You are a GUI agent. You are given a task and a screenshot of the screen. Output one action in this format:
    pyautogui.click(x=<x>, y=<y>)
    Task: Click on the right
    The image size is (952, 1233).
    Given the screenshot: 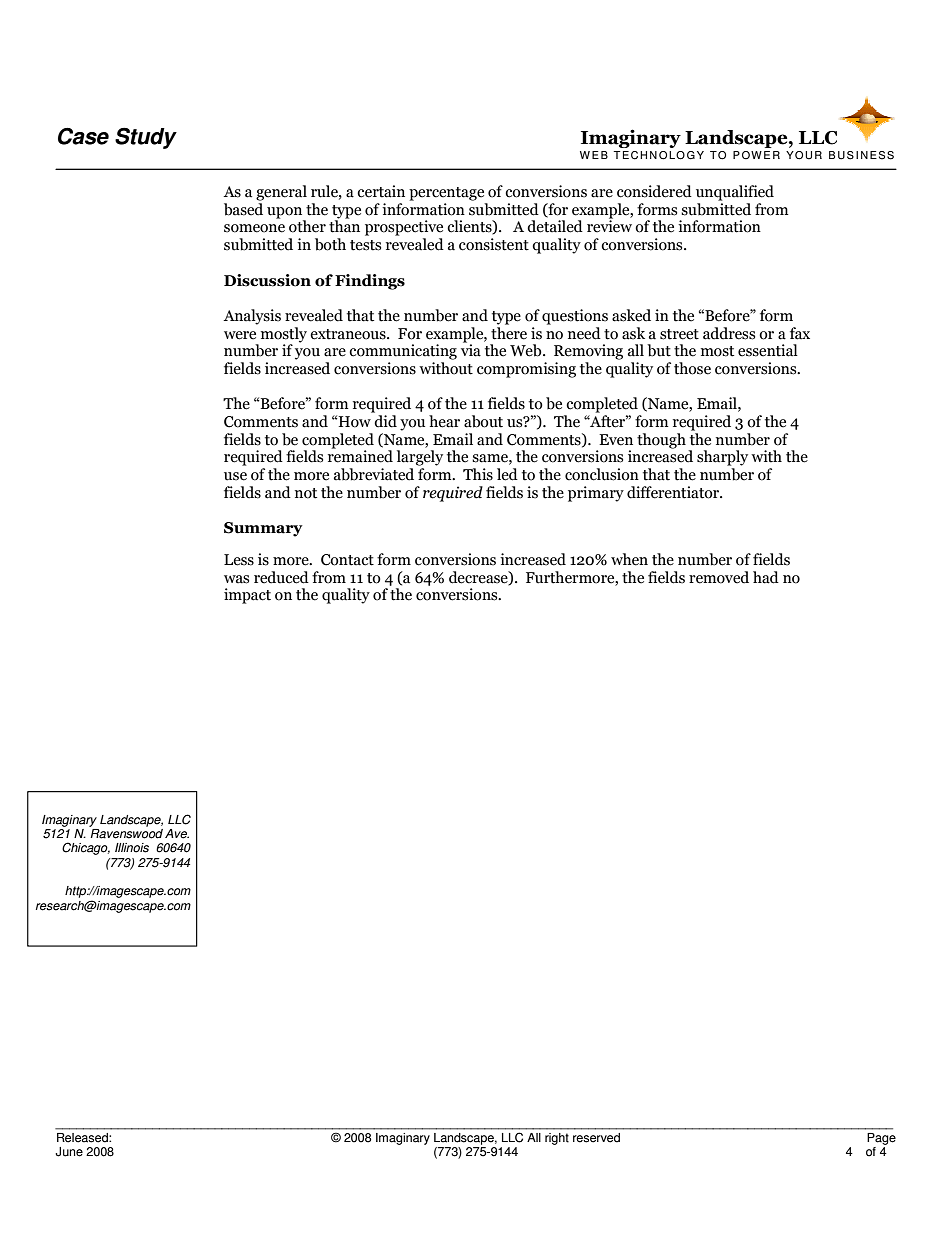 What is the action you would take?
    pyautogui.click(x=557, y=1139)
